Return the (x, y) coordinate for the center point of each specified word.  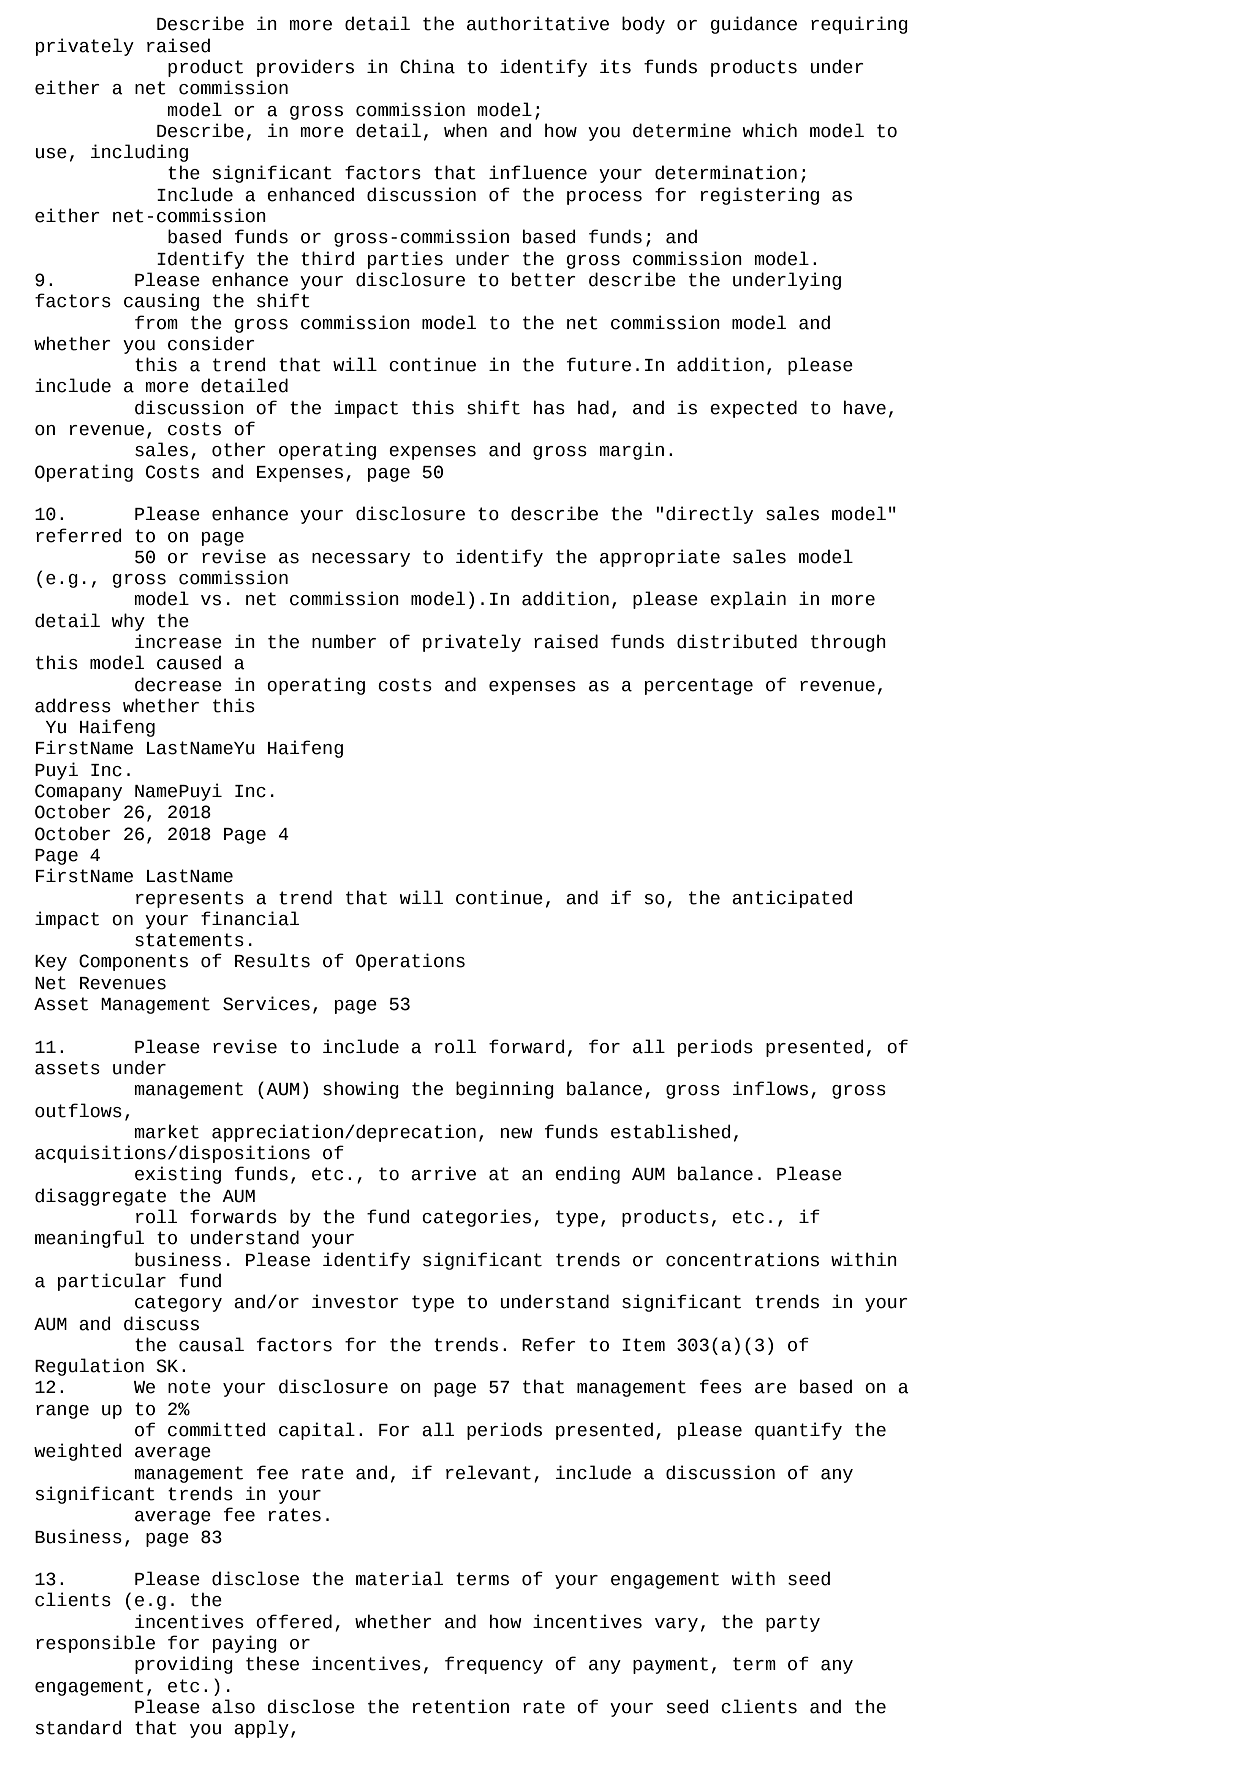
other (239, 449)
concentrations (742, 1259)
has (549, 407)
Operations (410, 962)
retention (461, 1706)
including (139, 153)
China (427, 66)
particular (112, 1282)
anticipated (792, 899)
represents (190, 899)
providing (184, 1665)
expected (753, 409)
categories (476, 1218)
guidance (754, 25)
